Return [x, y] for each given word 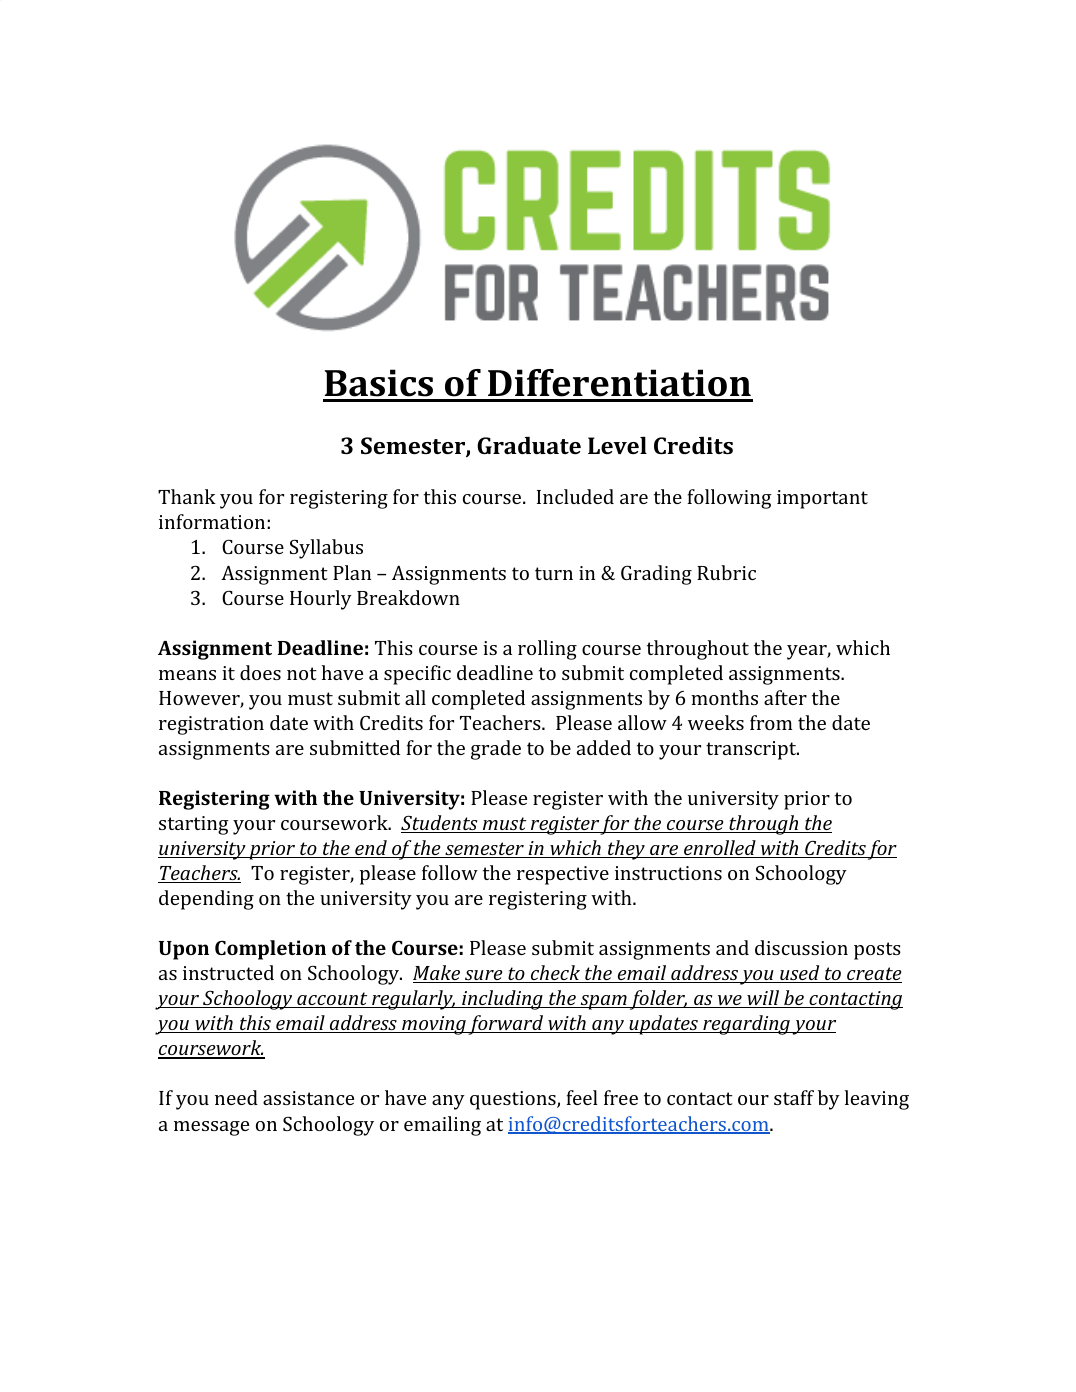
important [822, 499]
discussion [801, 947]
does [260, 672]
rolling [547, 650]
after [785, 697]
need [236, 1097]
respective [563, 875]
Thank [187, 496]
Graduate [529, 445]
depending [206, 900]
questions [514, 1100]
